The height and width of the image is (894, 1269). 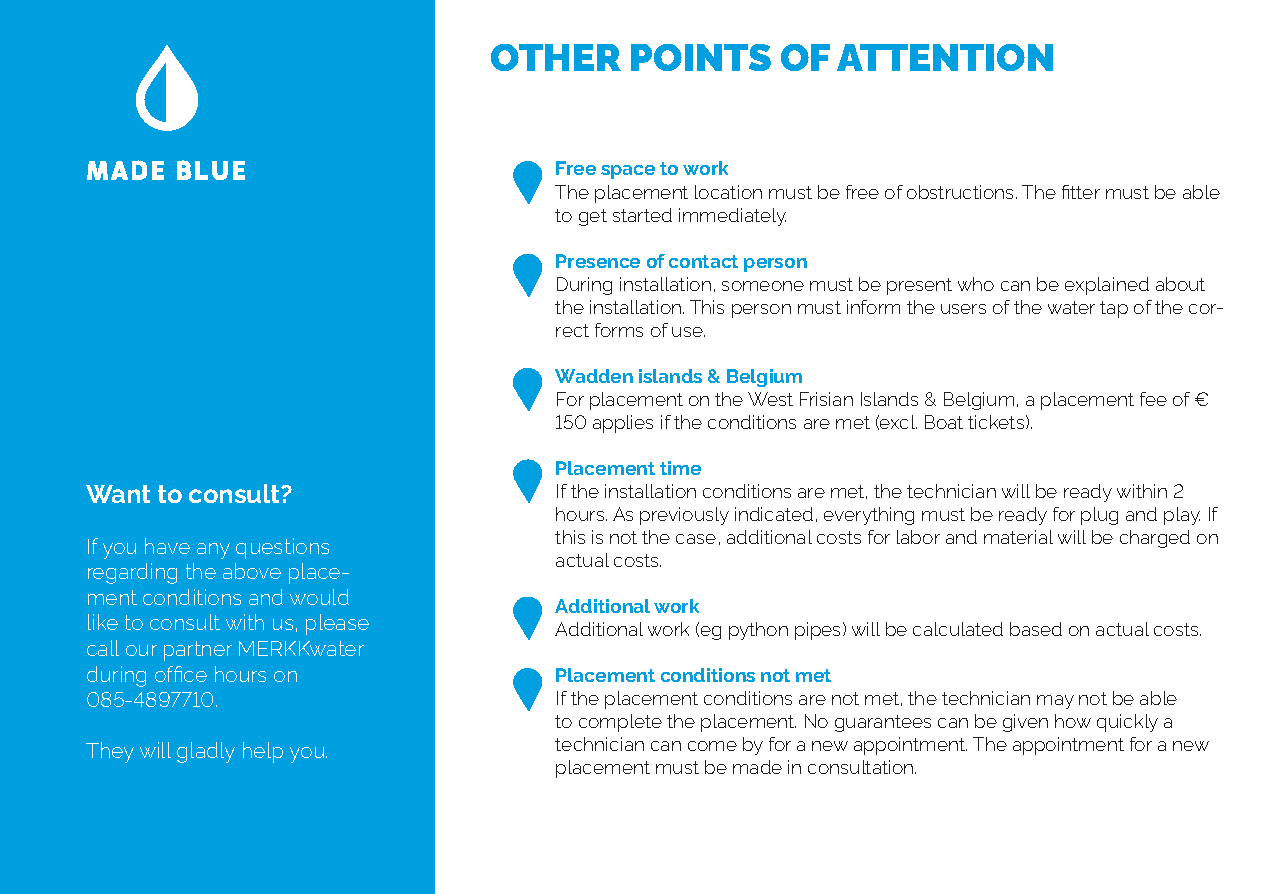 I want to click on ATTENTION, so click(x=945, y=57).
